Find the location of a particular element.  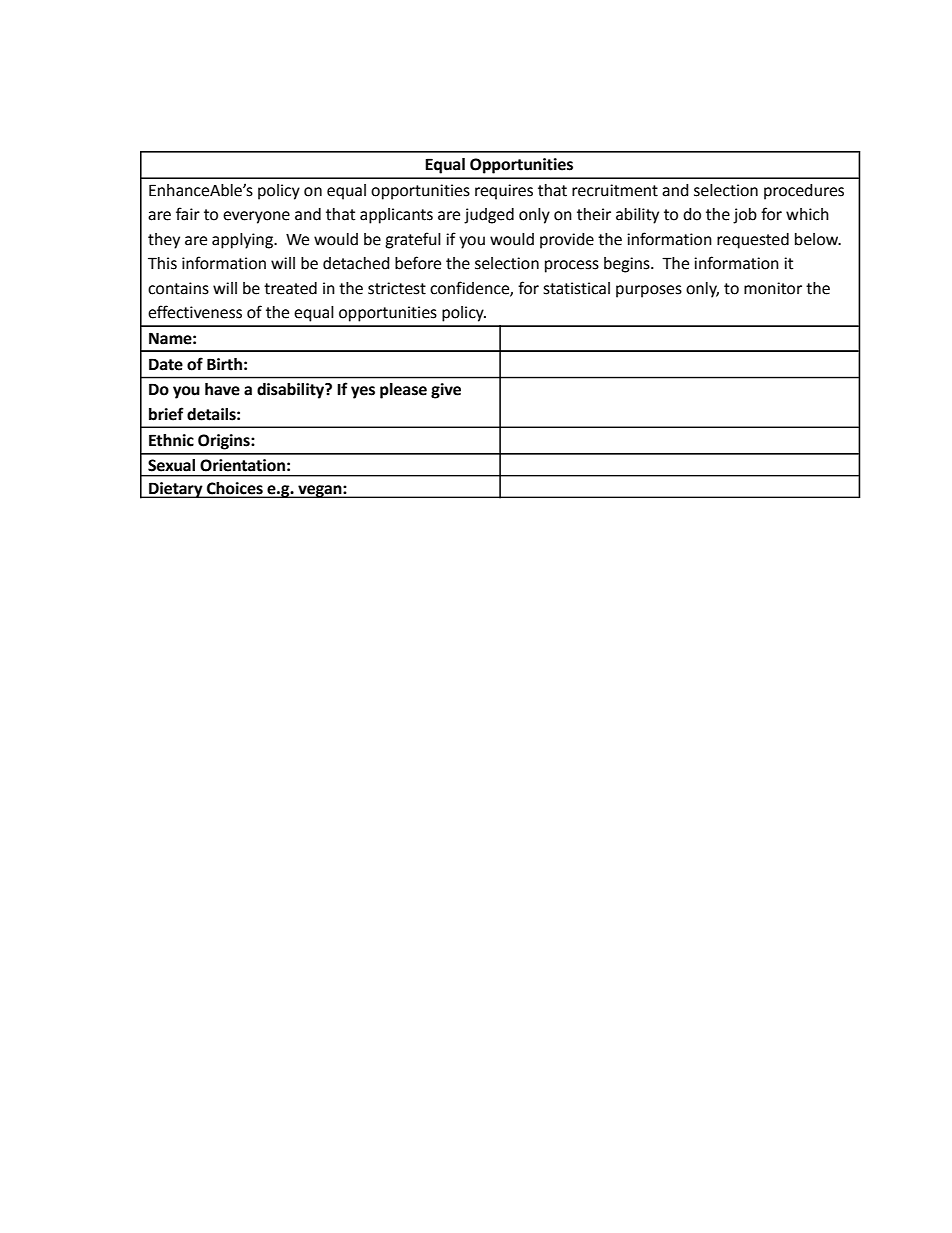

please is located at coordinates (403, 391).
